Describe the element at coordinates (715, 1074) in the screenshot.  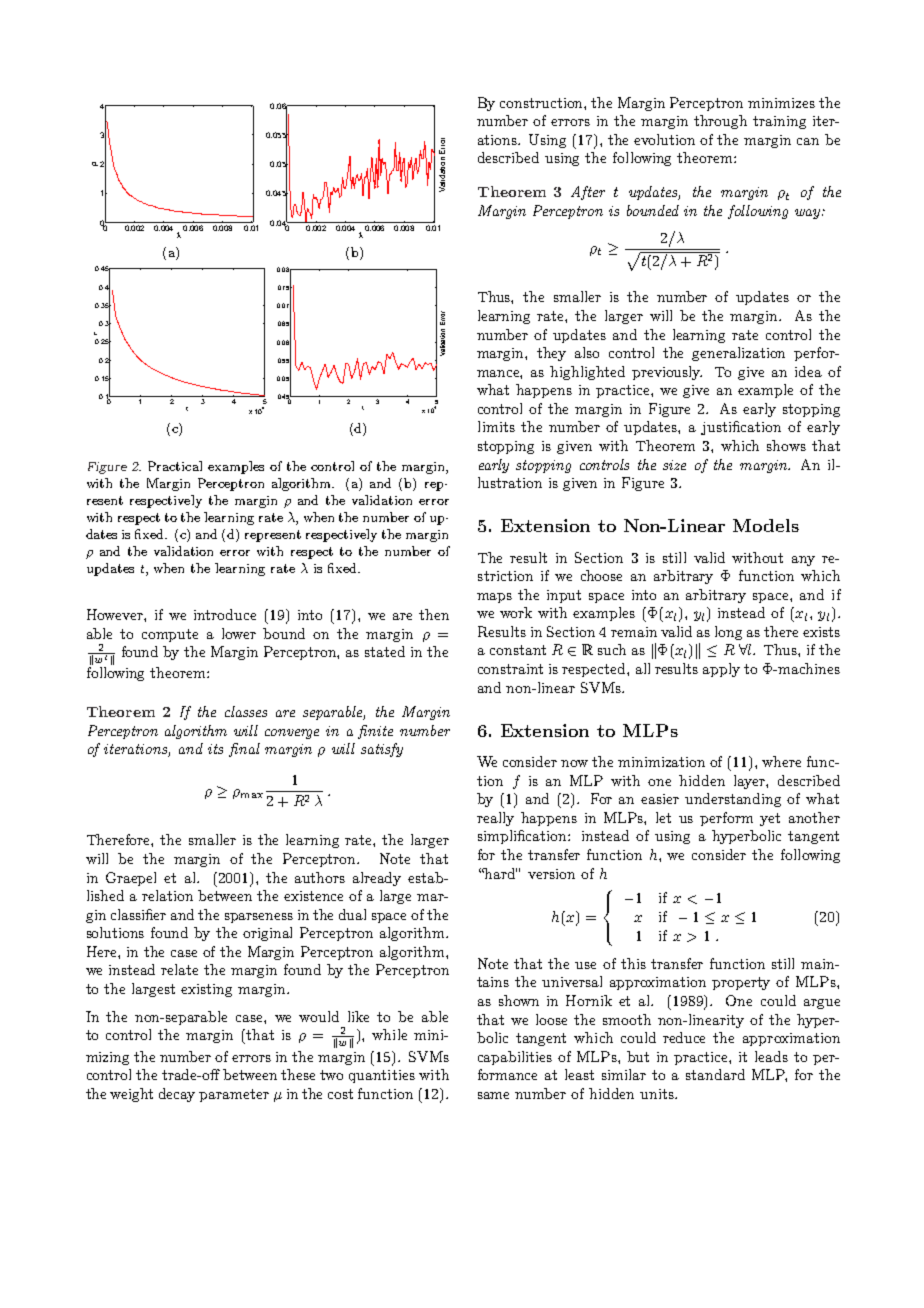
I see `standard` at that location.
